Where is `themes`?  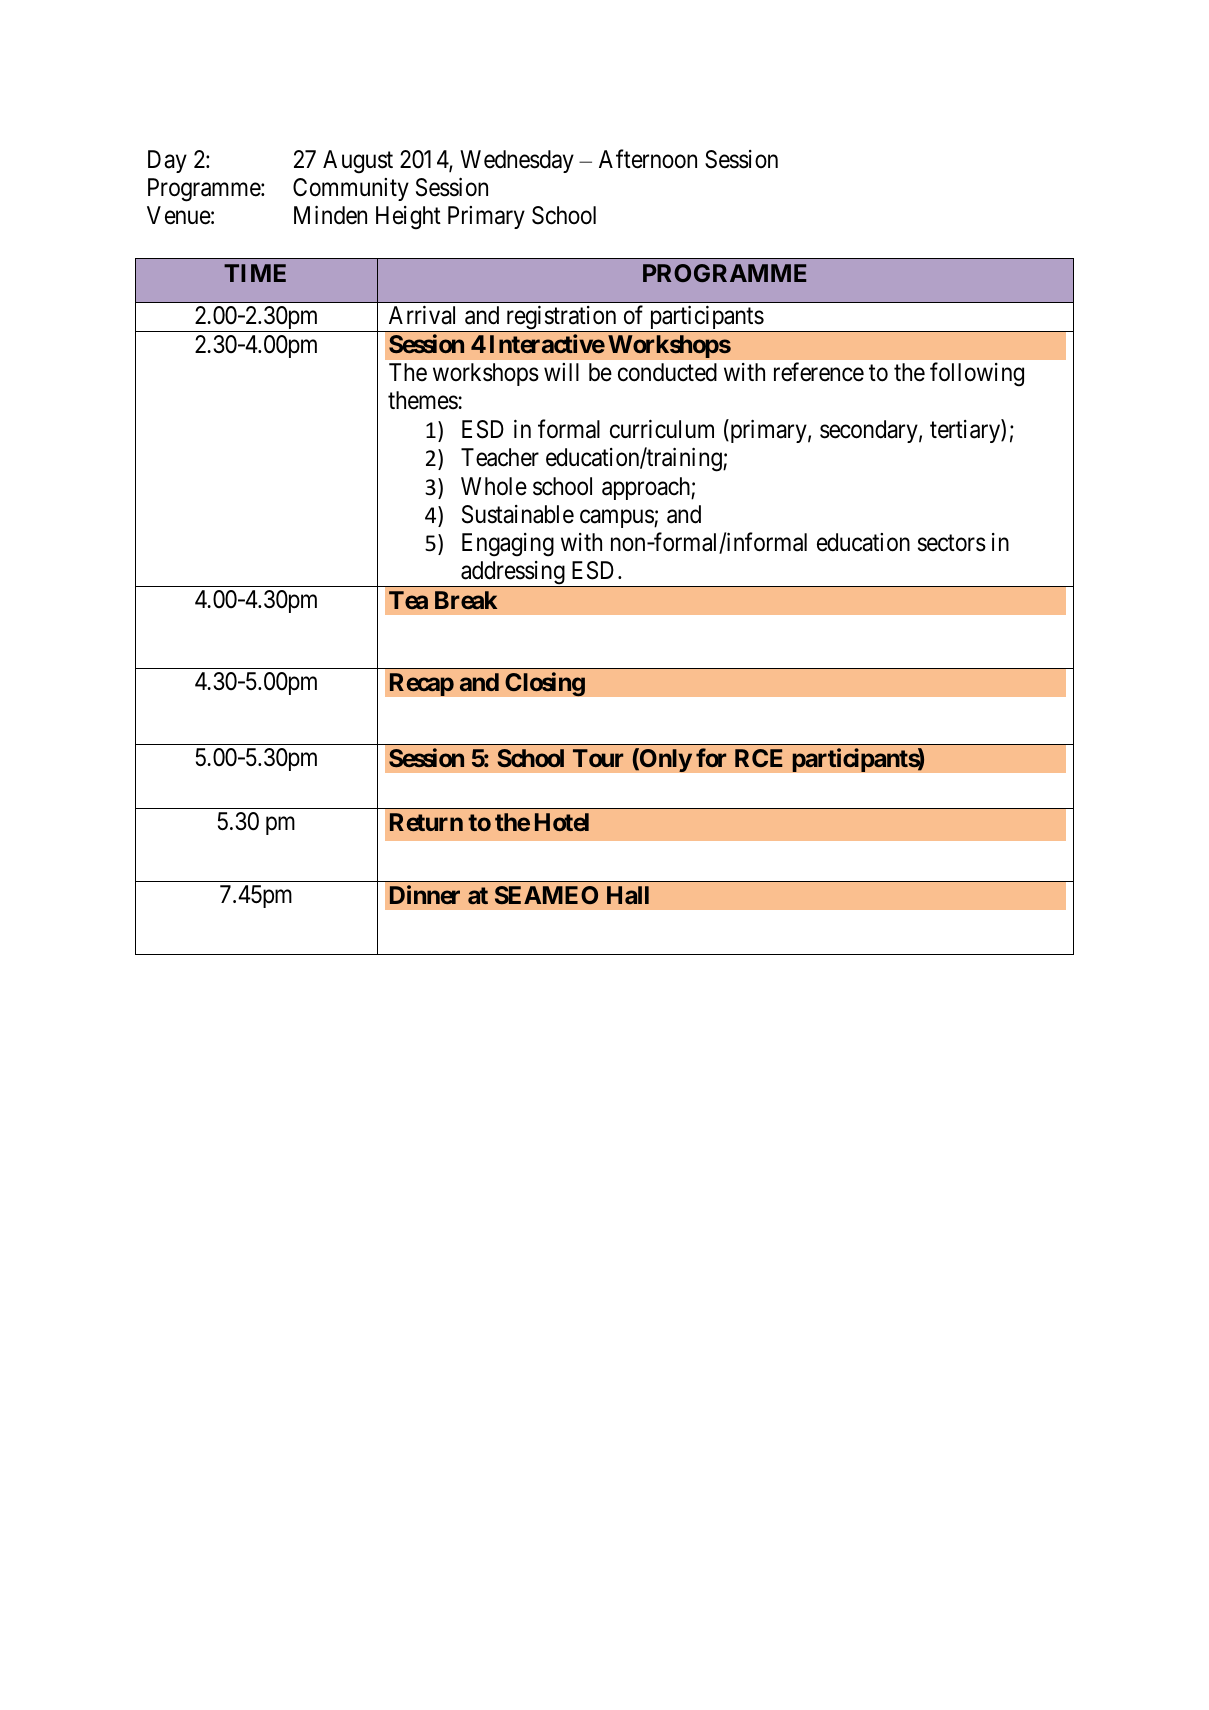
themes is located at coordinates (423, 400).
